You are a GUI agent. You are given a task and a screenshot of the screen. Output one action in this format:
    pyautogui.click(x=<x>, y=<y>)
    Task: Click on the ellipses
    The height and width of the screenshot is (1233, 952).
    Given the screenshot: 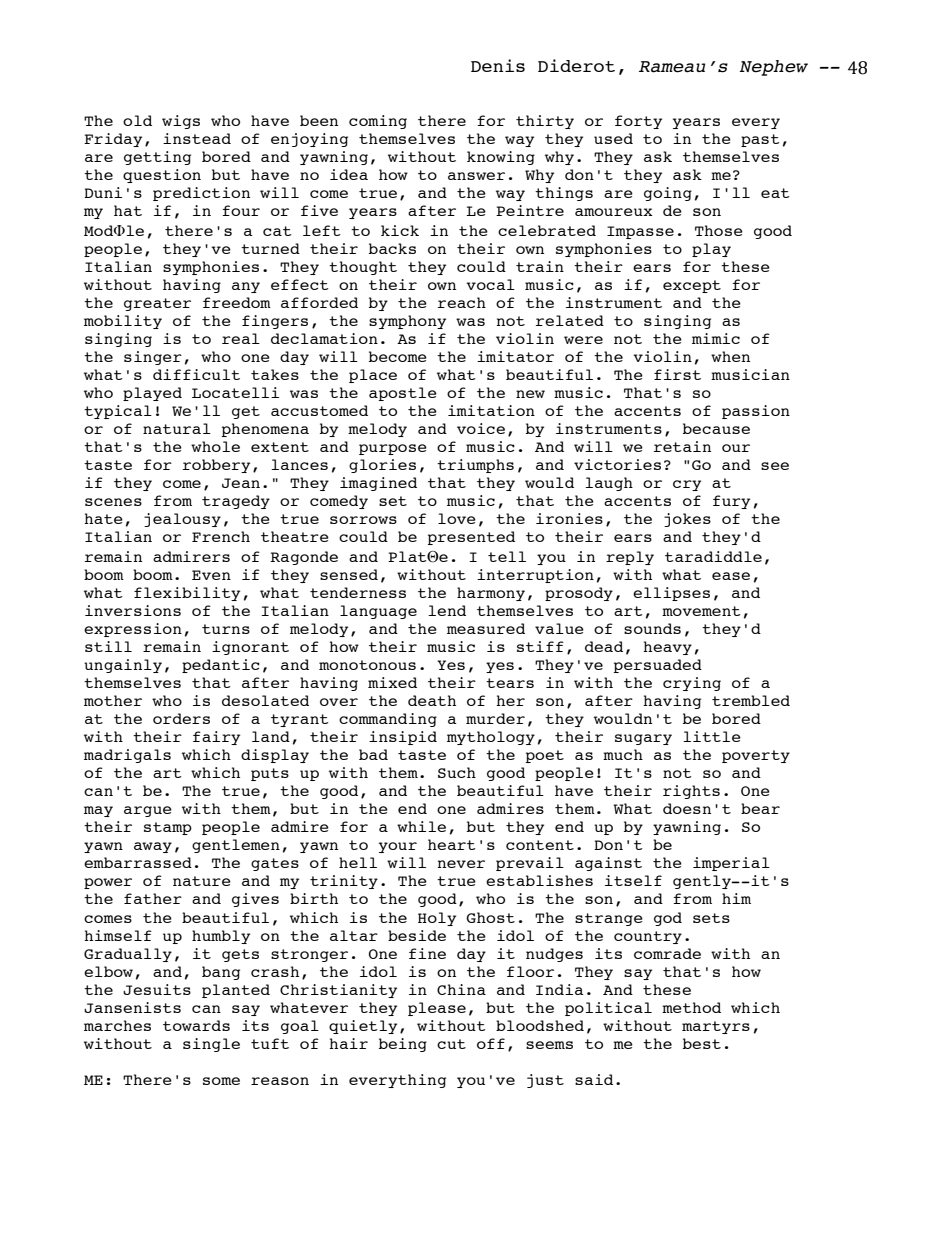 What is the action you would take?
    pyautogui.click(x=671, y=594)
